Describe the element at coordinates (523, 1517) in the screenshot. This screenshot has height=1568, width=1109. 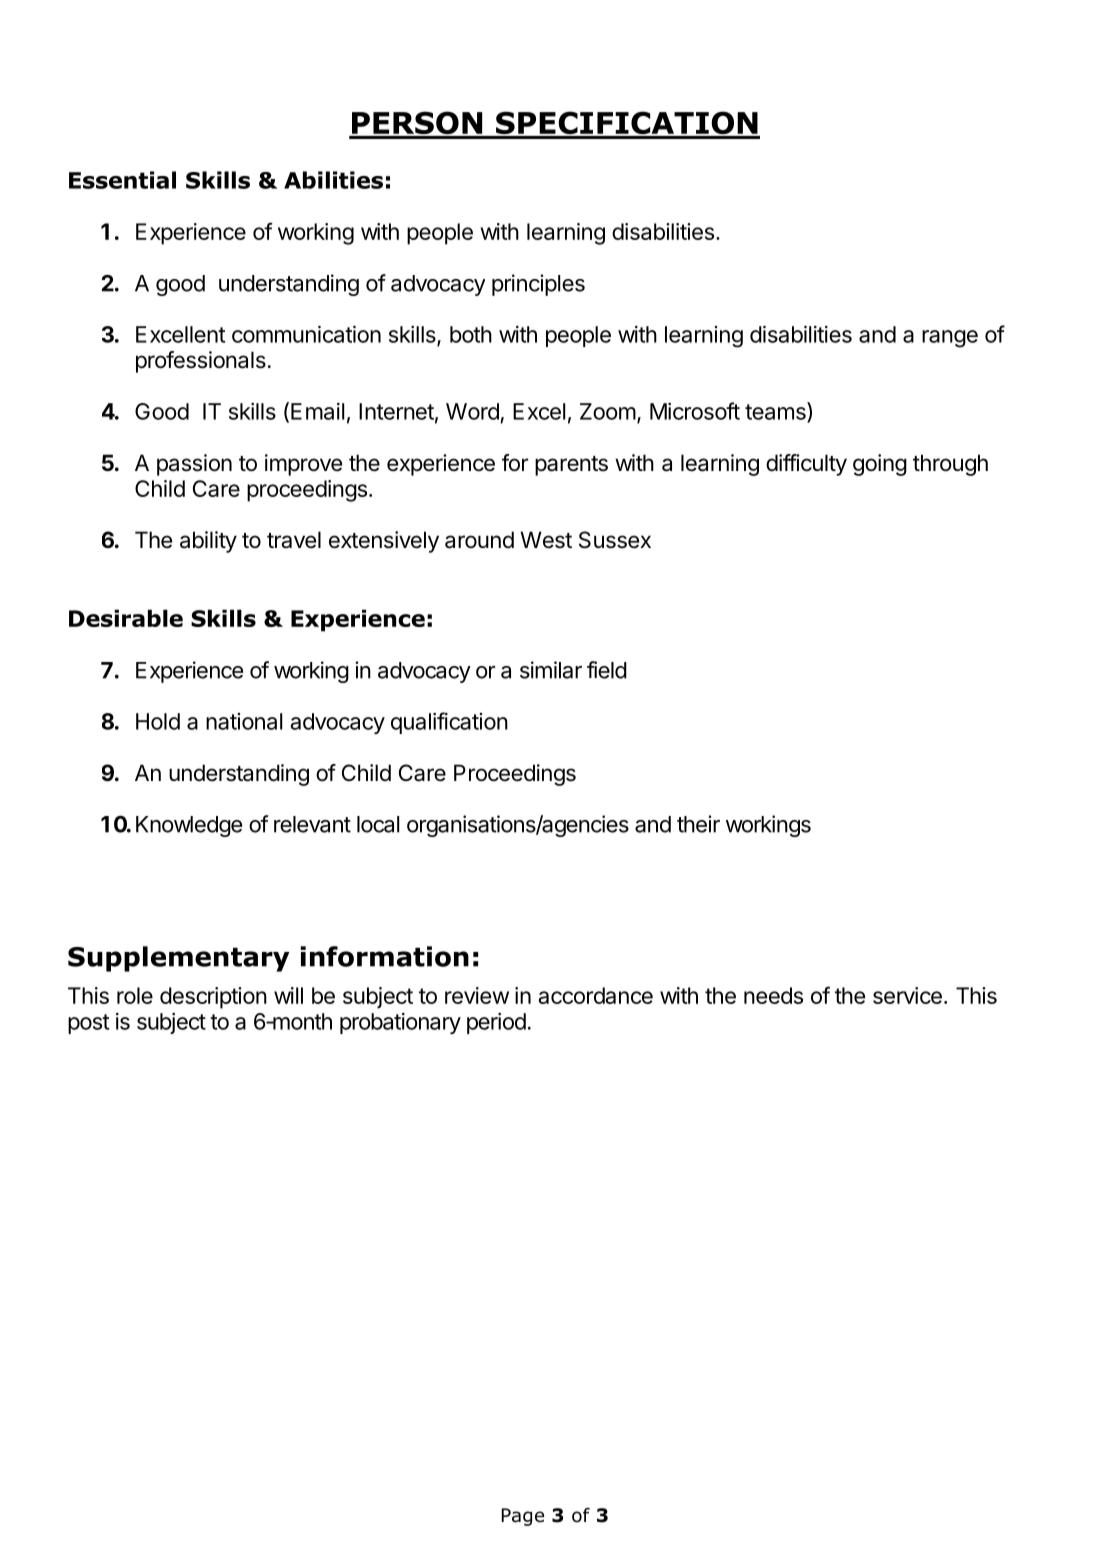
I see `Page` at that location.
